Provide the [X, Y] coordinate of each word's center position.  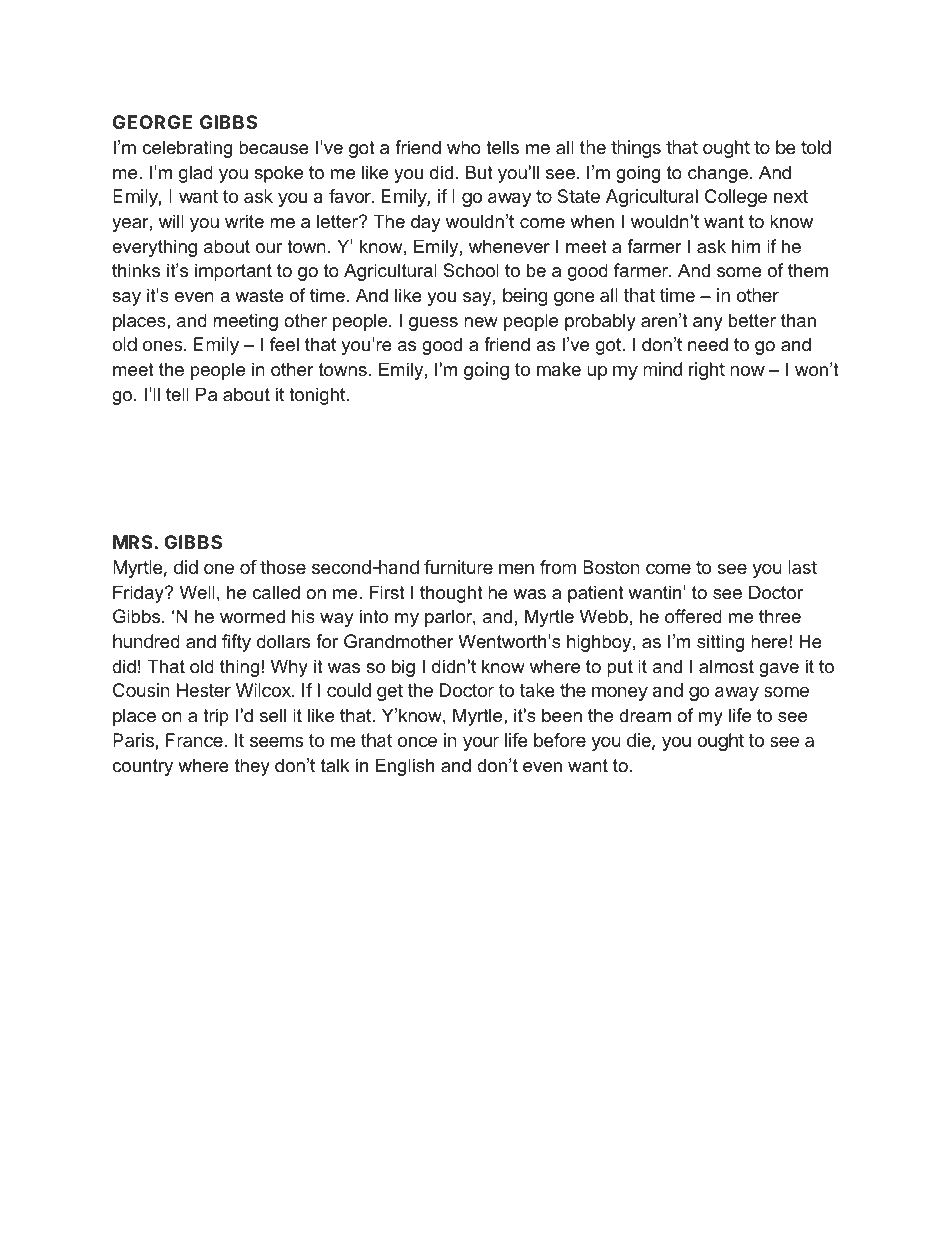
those [283, 567]
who [464, 147]
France [195, 740]
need [708, 344]
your [481, 743]
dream [645, 715]
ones [164, 345]
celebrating [187, 149]
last [802, 567]
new [481, 322]
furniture [458, 567]
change [718, 174]
